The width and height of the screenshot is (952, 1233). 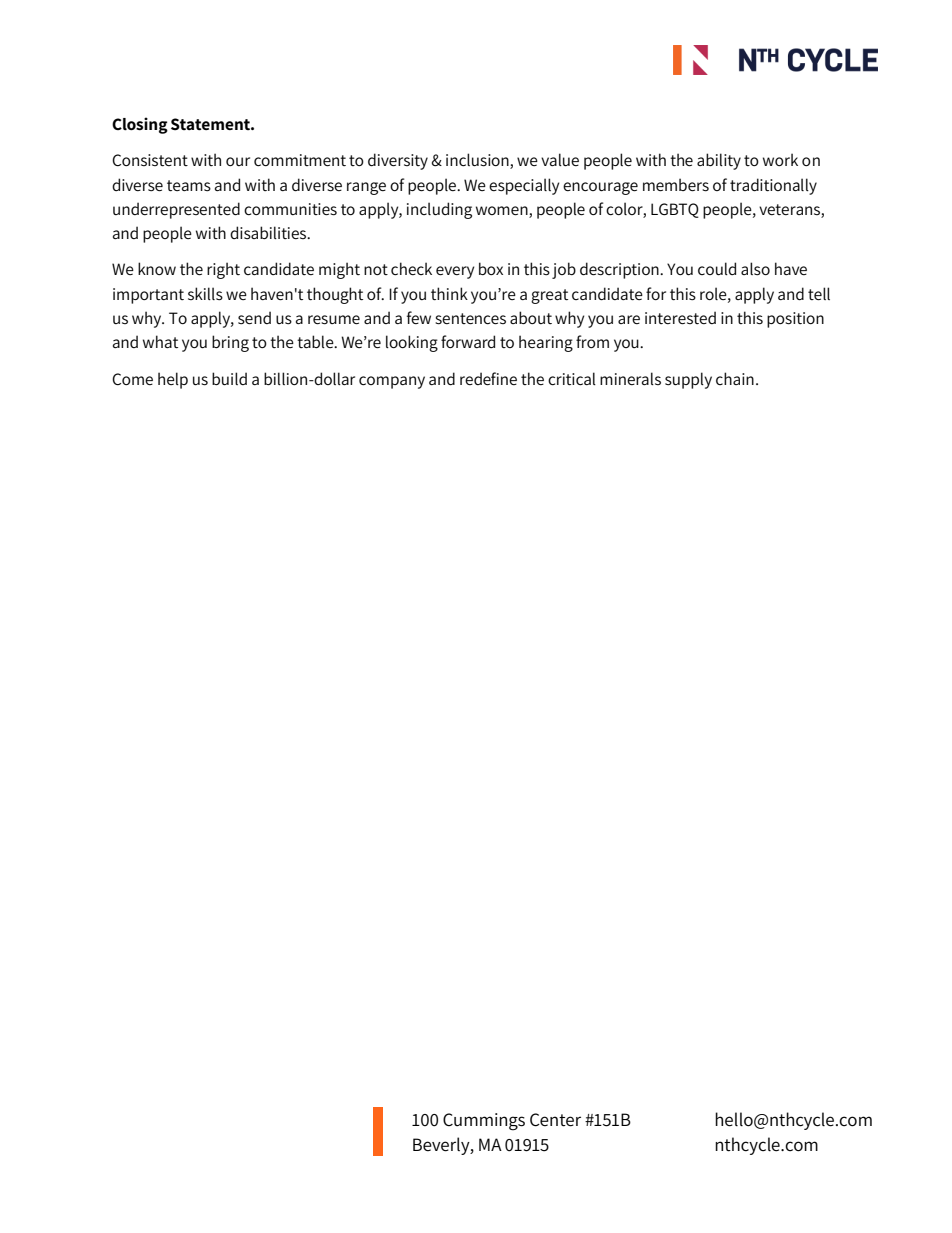 I want to click on inclusion, so click(x=478, y=161).
